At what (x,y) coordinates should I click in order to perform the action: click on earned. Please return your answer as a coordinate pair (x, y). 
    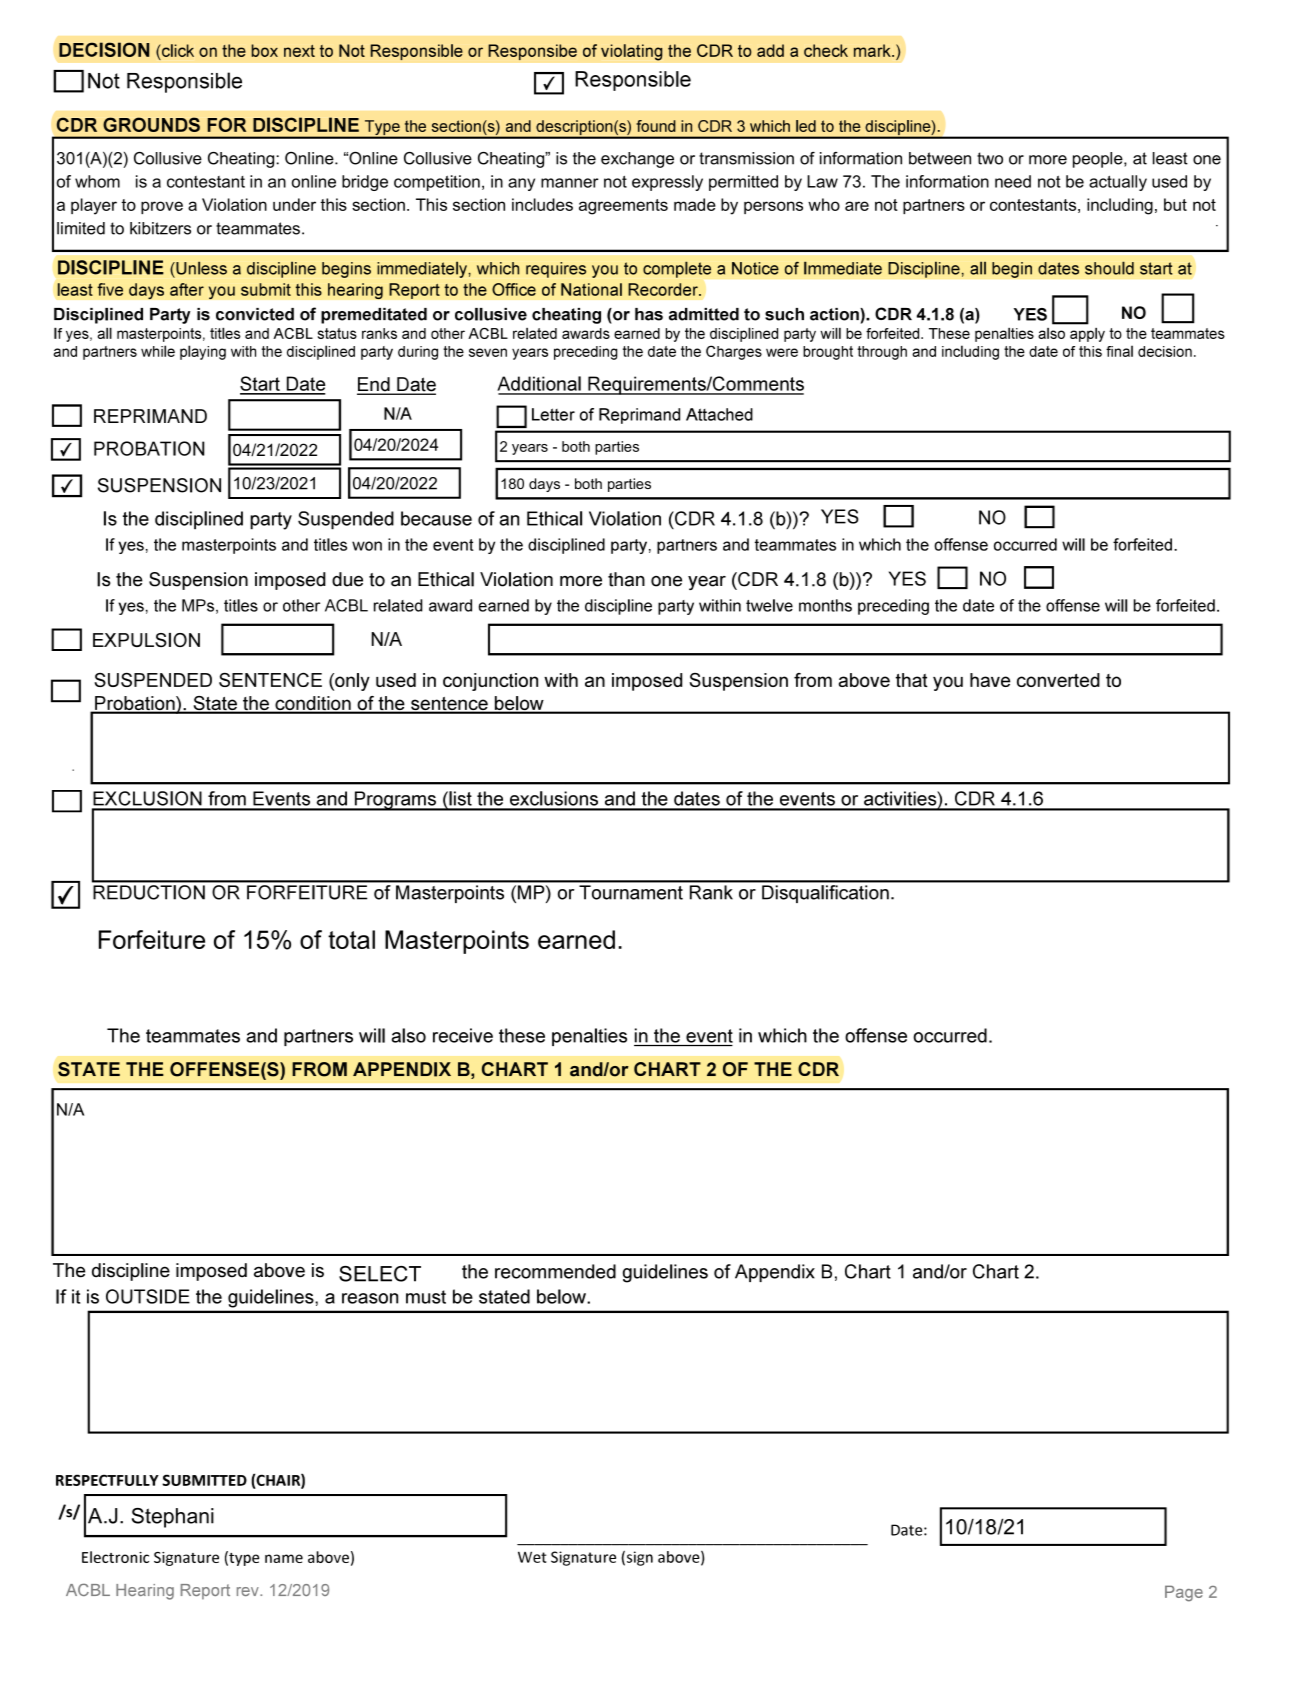
    Looking at the image, I should click on (576, 939).
